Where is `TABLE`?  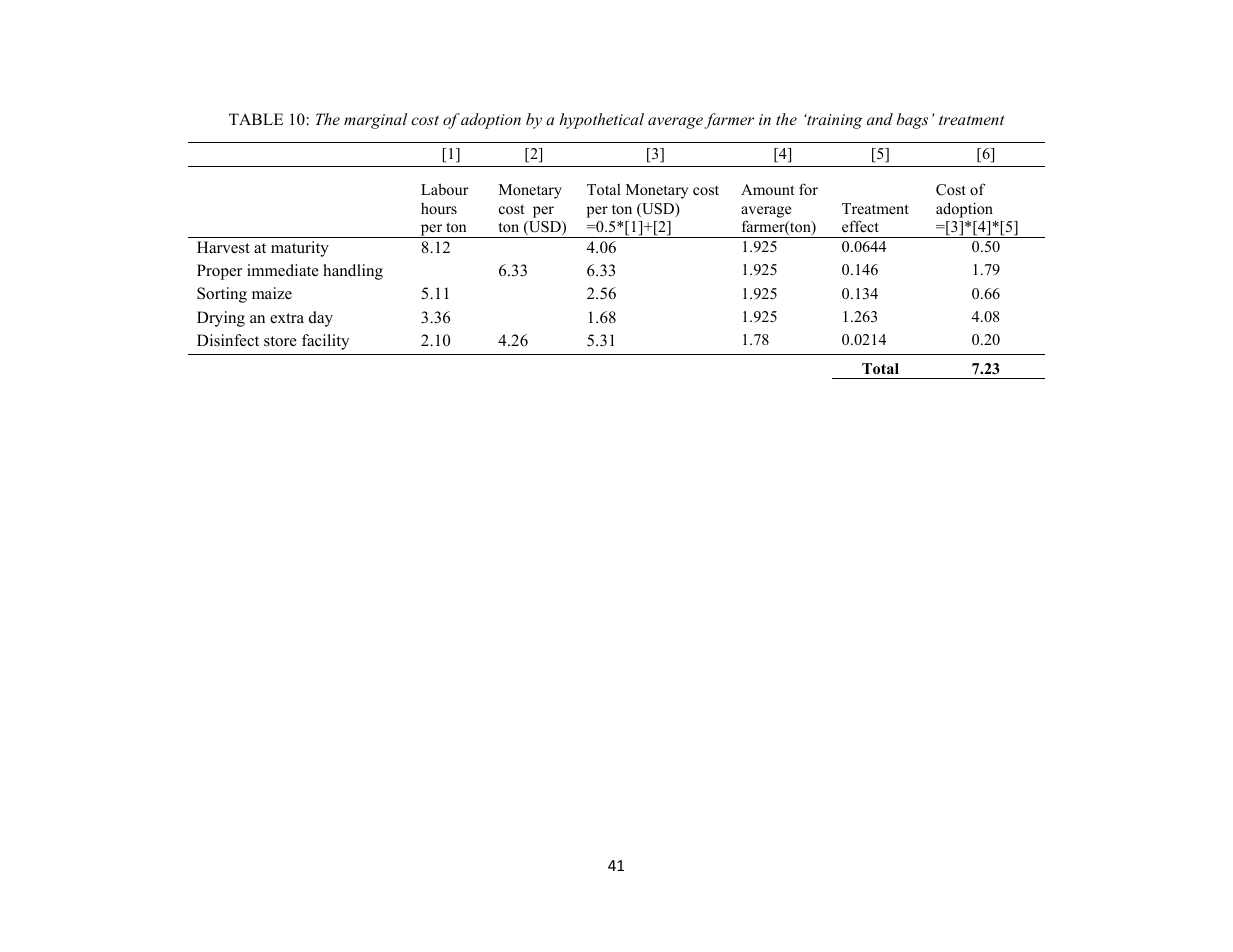 TABLE is located at coordinates (256, 119).
